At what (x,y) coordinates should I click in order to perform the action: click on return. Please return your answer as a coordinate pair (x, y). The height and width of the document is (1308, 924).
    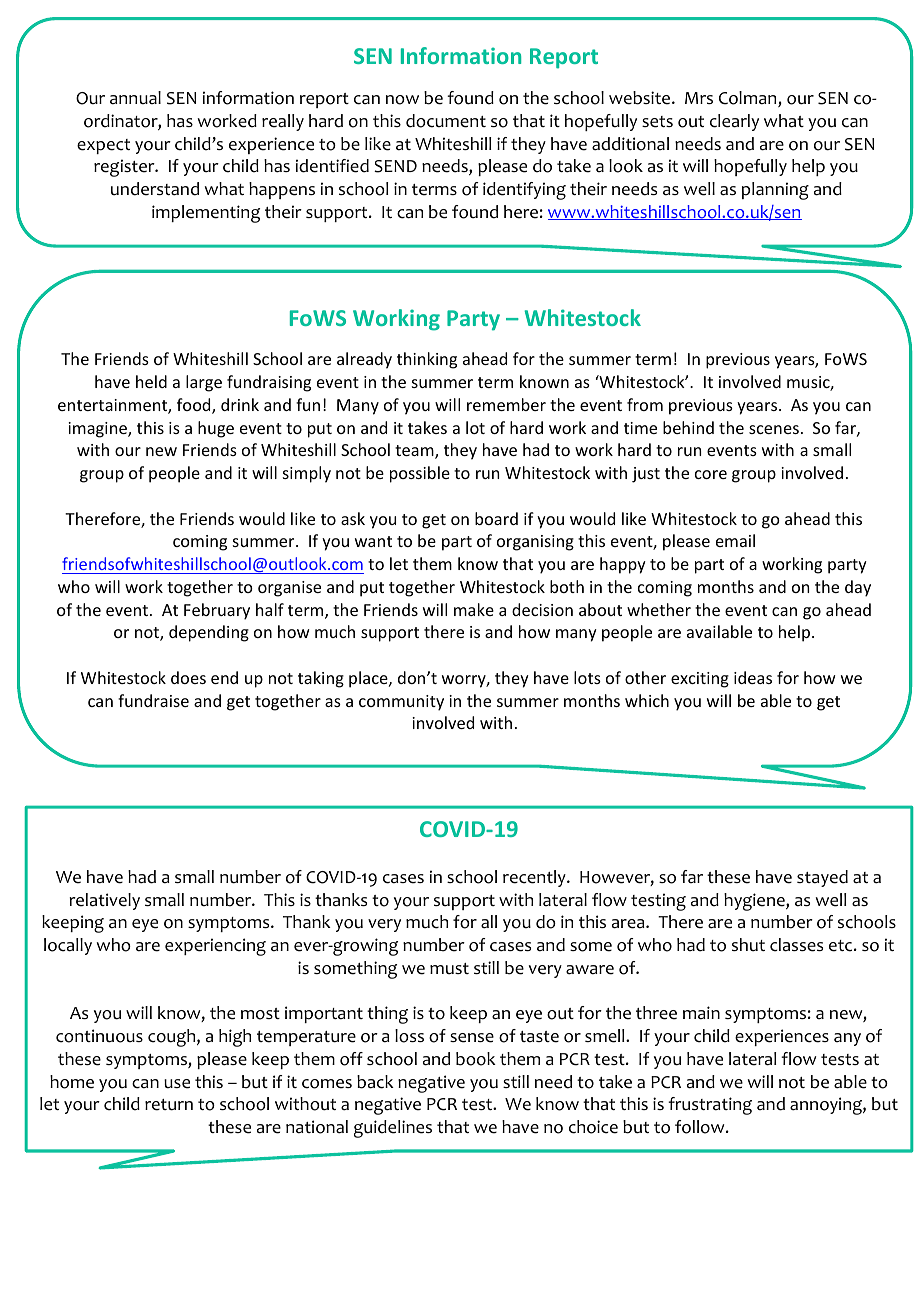
    Looking at the image, I should click on (169, 1105).
